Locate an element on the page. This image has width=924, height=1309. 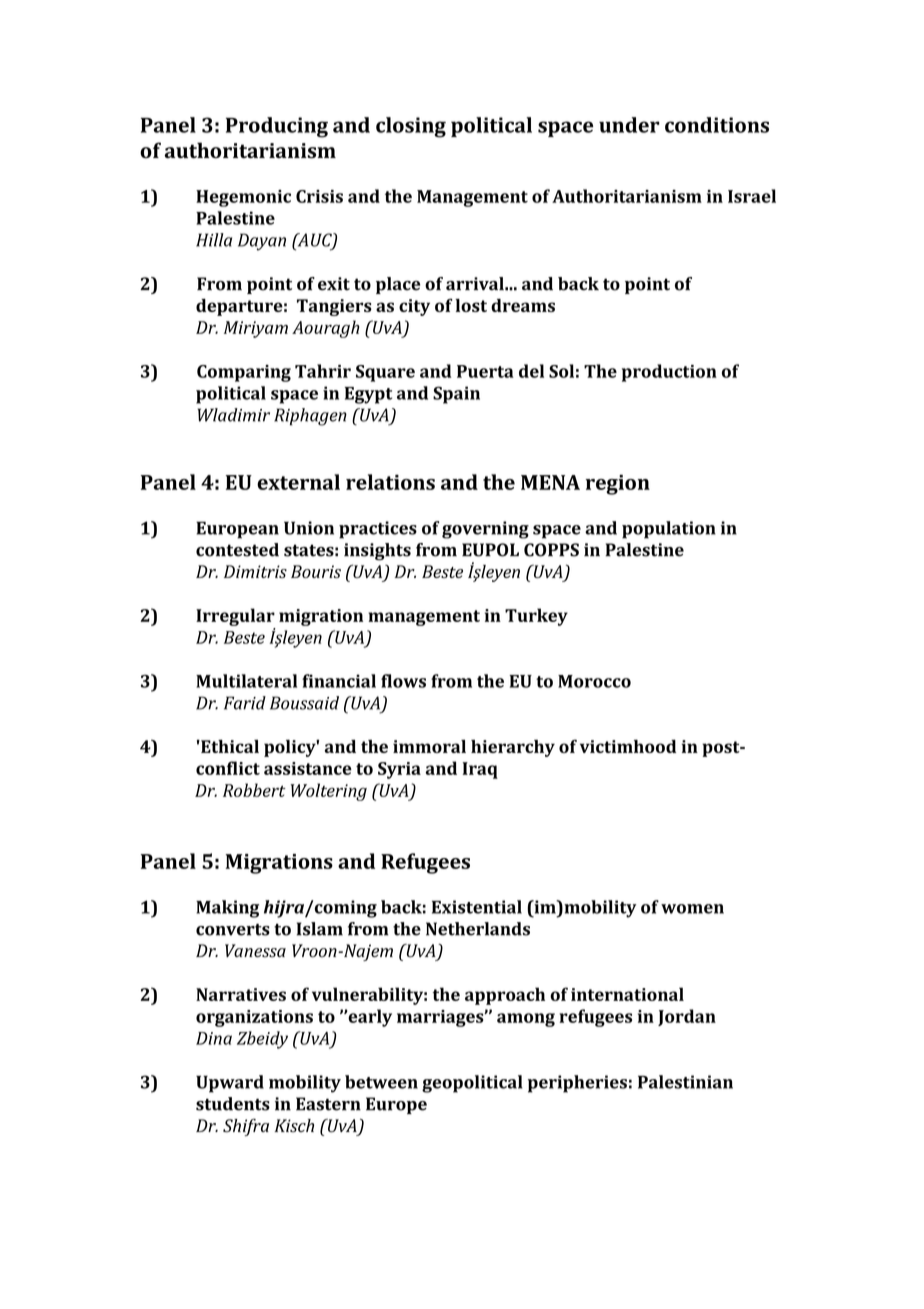
among is located at coordinates (526, 1020).
